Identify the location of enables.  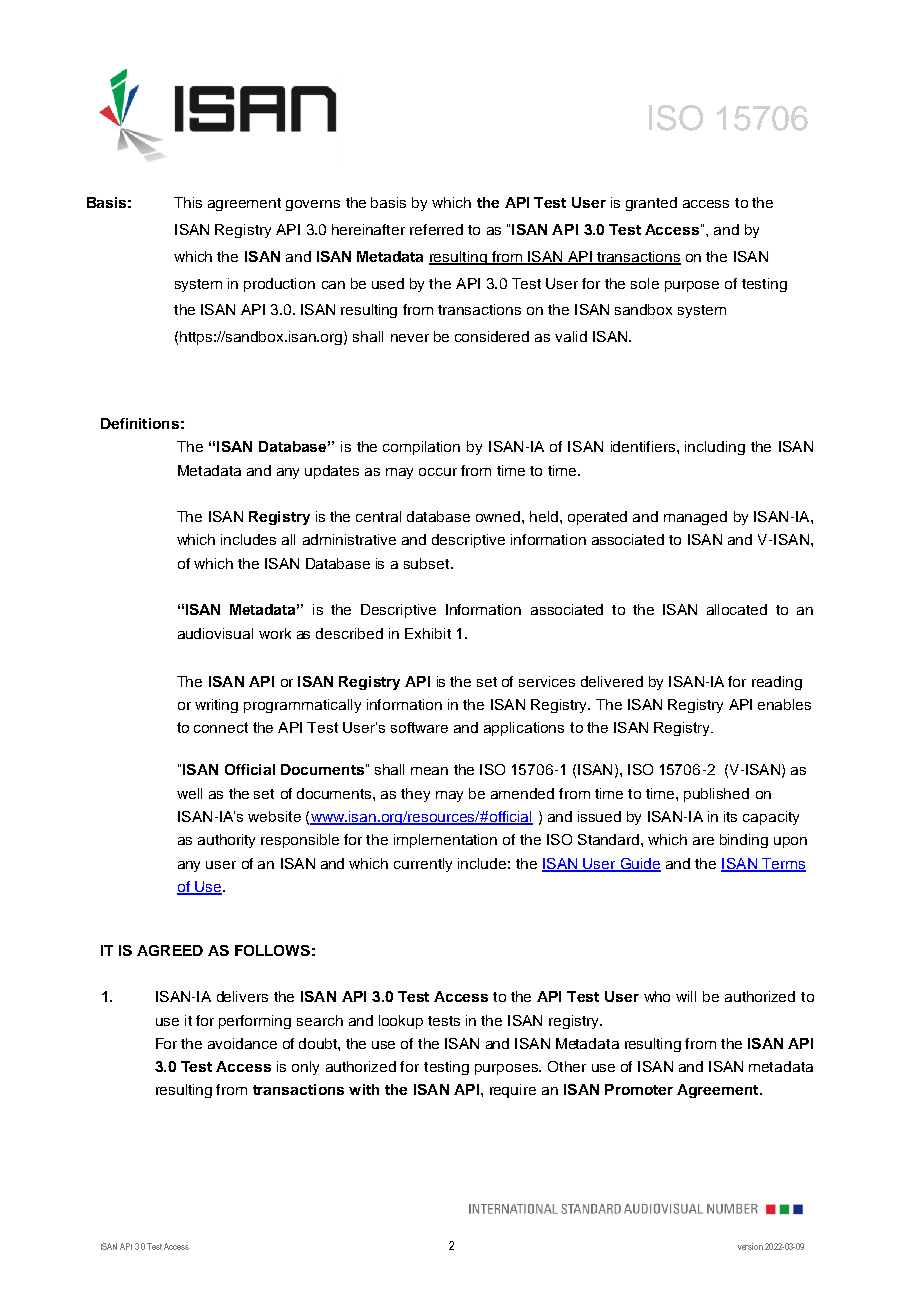
(784, 704).
